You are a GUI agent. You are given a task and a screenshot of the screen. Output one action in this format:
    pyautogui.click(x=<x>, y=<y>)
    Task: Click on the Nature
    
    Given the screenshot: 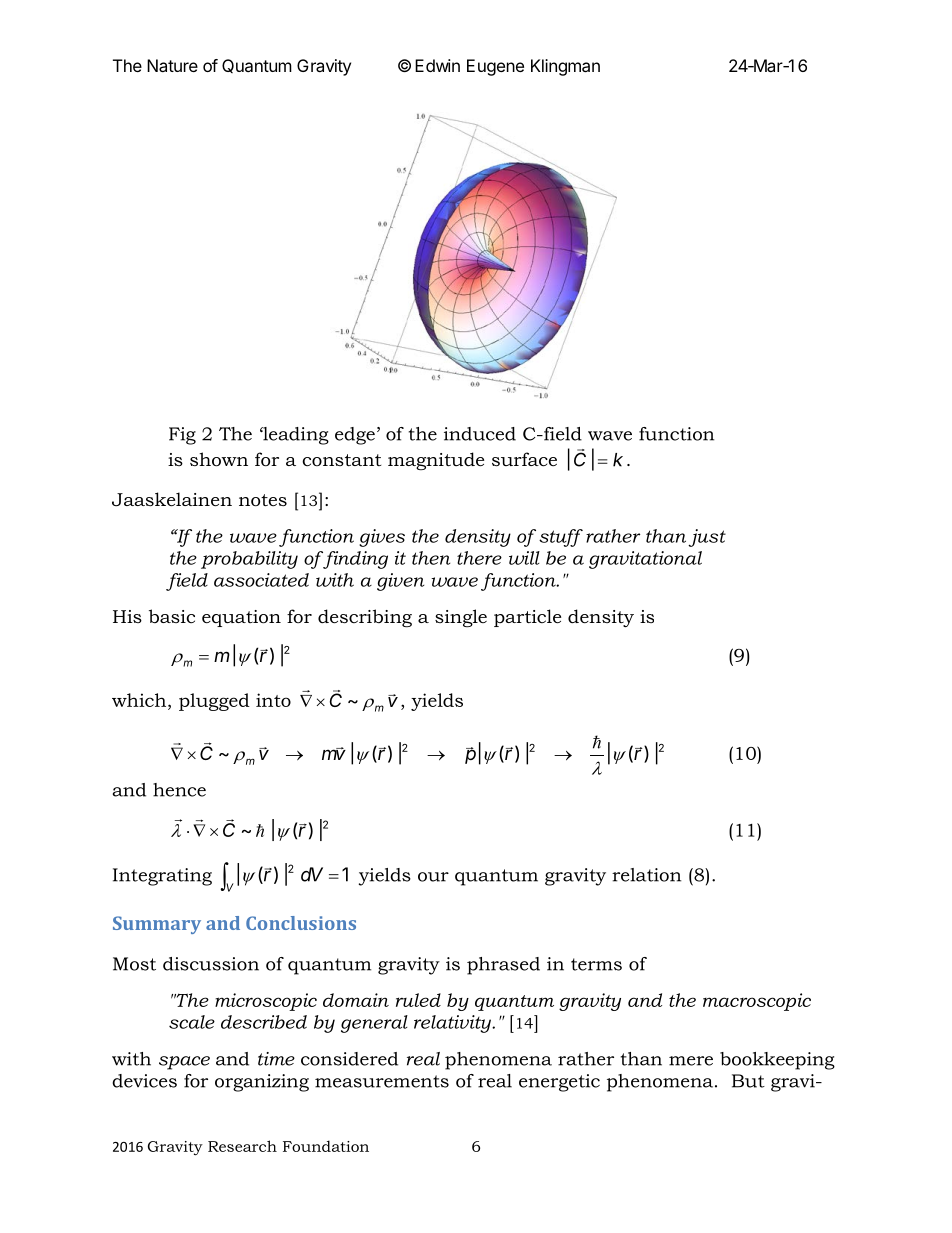 What is the action you would take?
    pyautogui.click(x=172, y=65)
